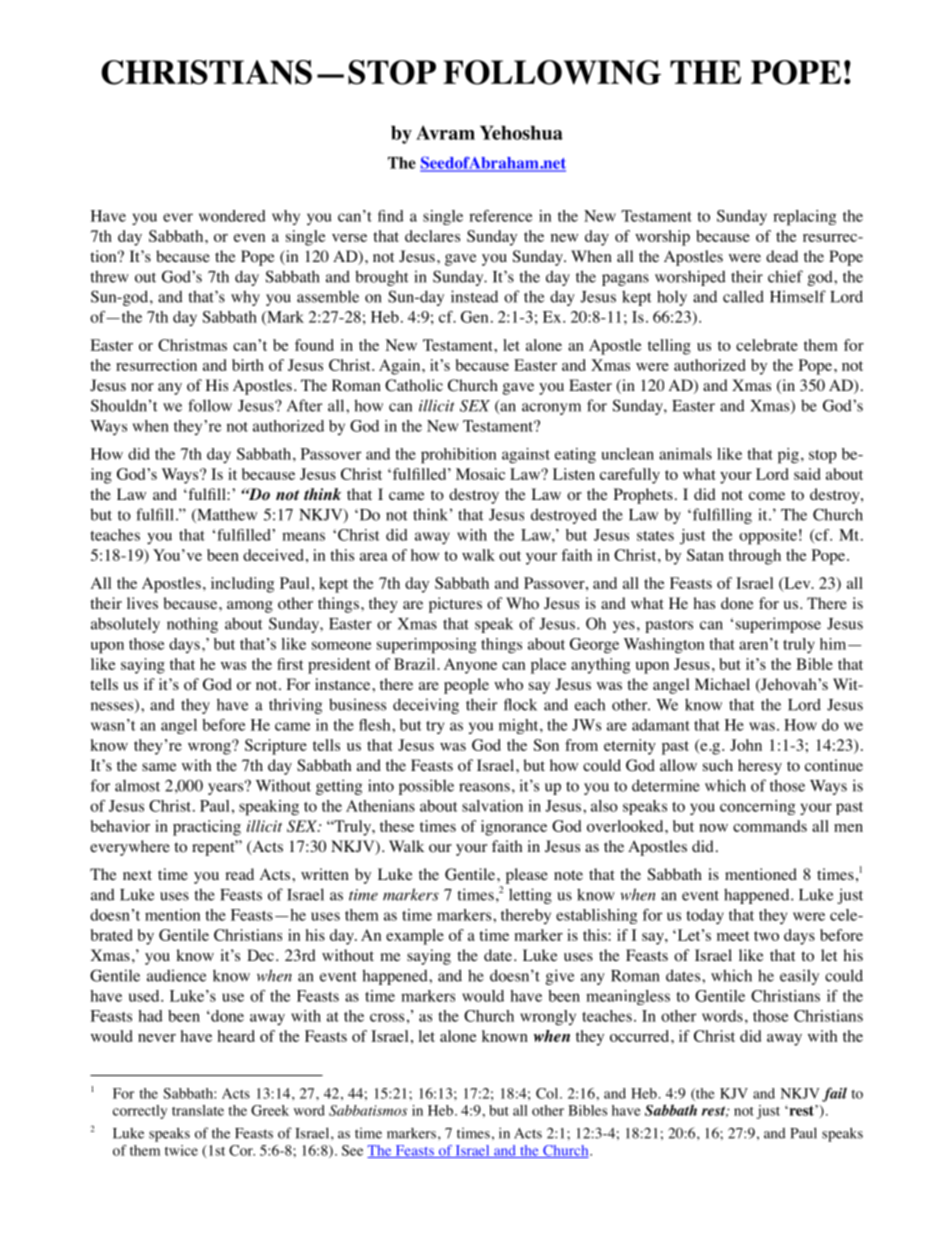 The image size is (952, 1233). I want to click on wondered, so click(232, 216).
